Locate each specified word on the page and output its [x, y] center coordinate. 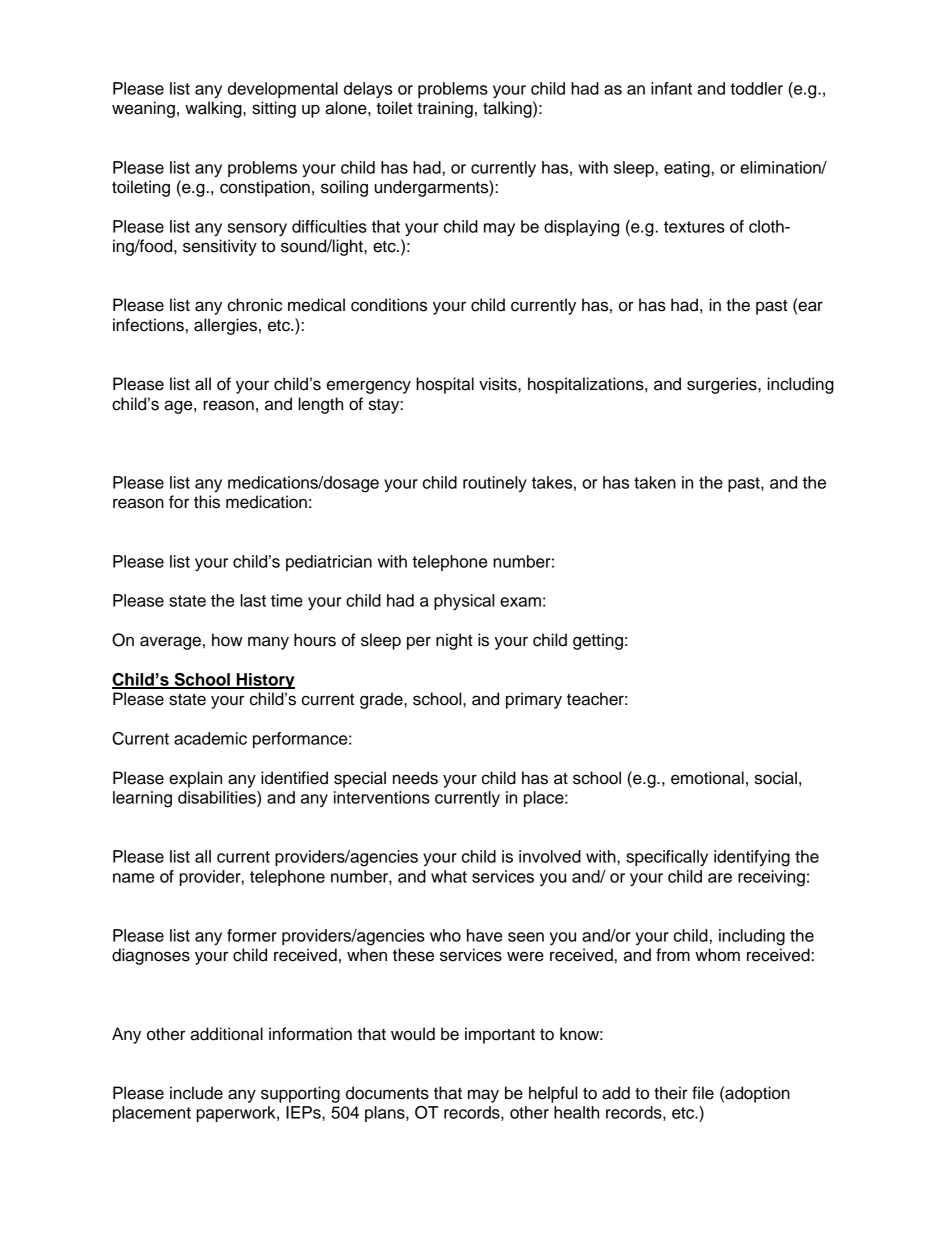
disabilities [218, 797]
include [196, 1093]
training [445, 109]
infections [148, 325]
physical [464, 602]
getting [598, 641]
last [253, 600]
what [449, 876]
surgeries [723, 385]
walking [214, 109]
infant [671, 88]
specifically [667, 858]
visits [499, 384]
